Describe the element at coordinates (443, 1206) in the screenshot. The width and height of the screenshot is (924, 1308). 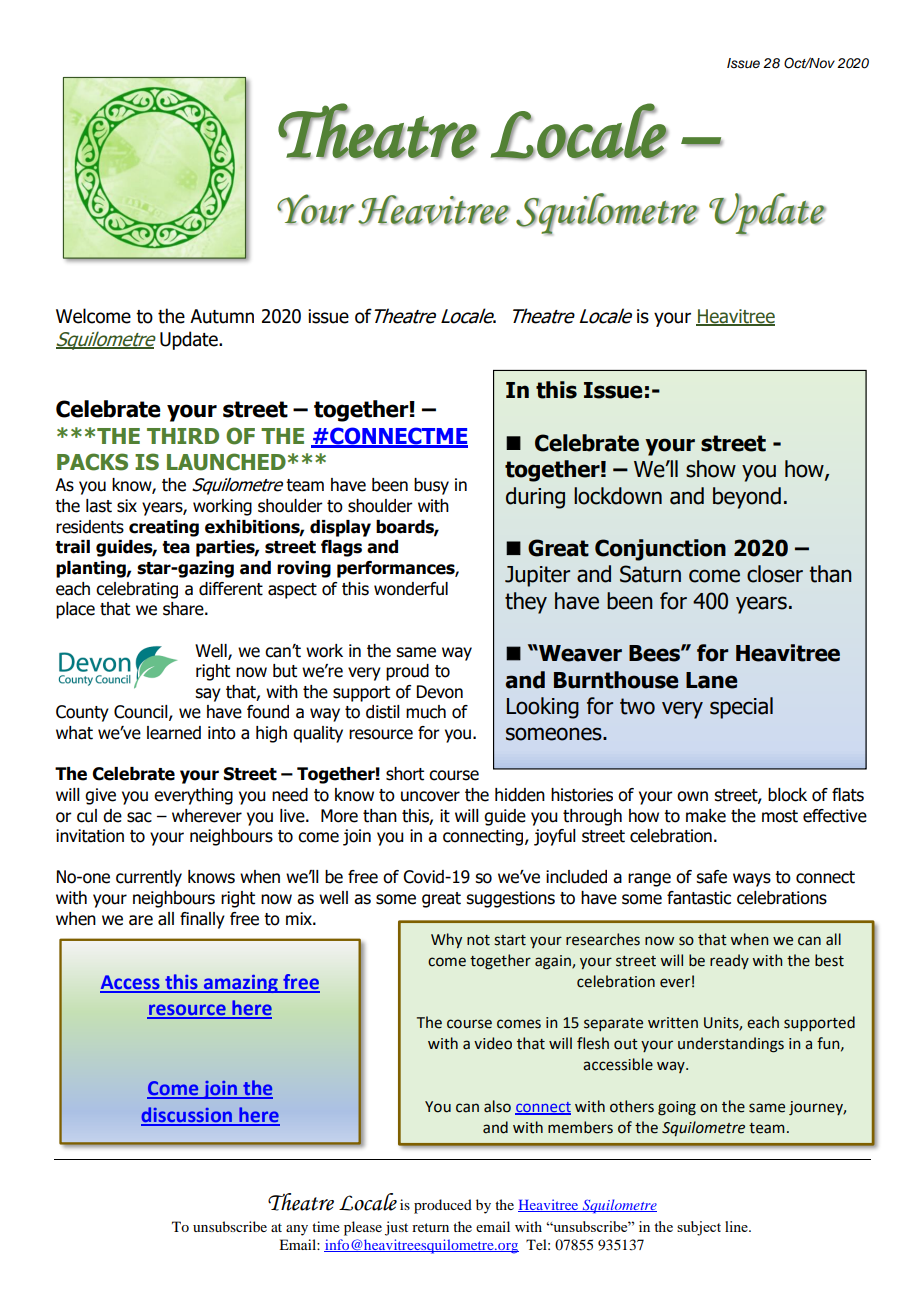
I see `produced` at that location.
